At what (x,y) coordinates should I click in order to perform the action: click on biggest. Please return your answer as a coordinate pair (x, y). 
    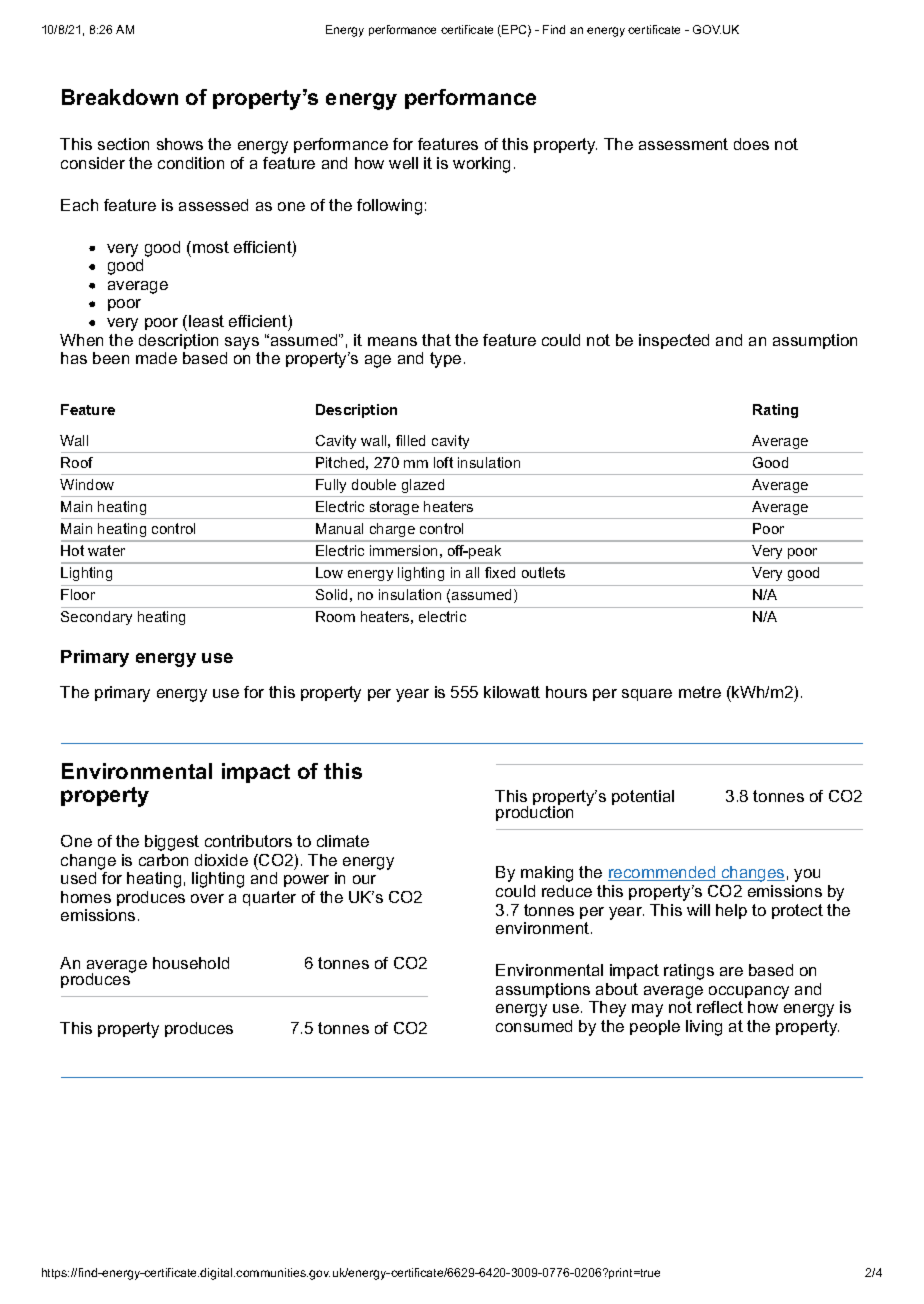
    Looking at the image, I should click on (172, 843).
